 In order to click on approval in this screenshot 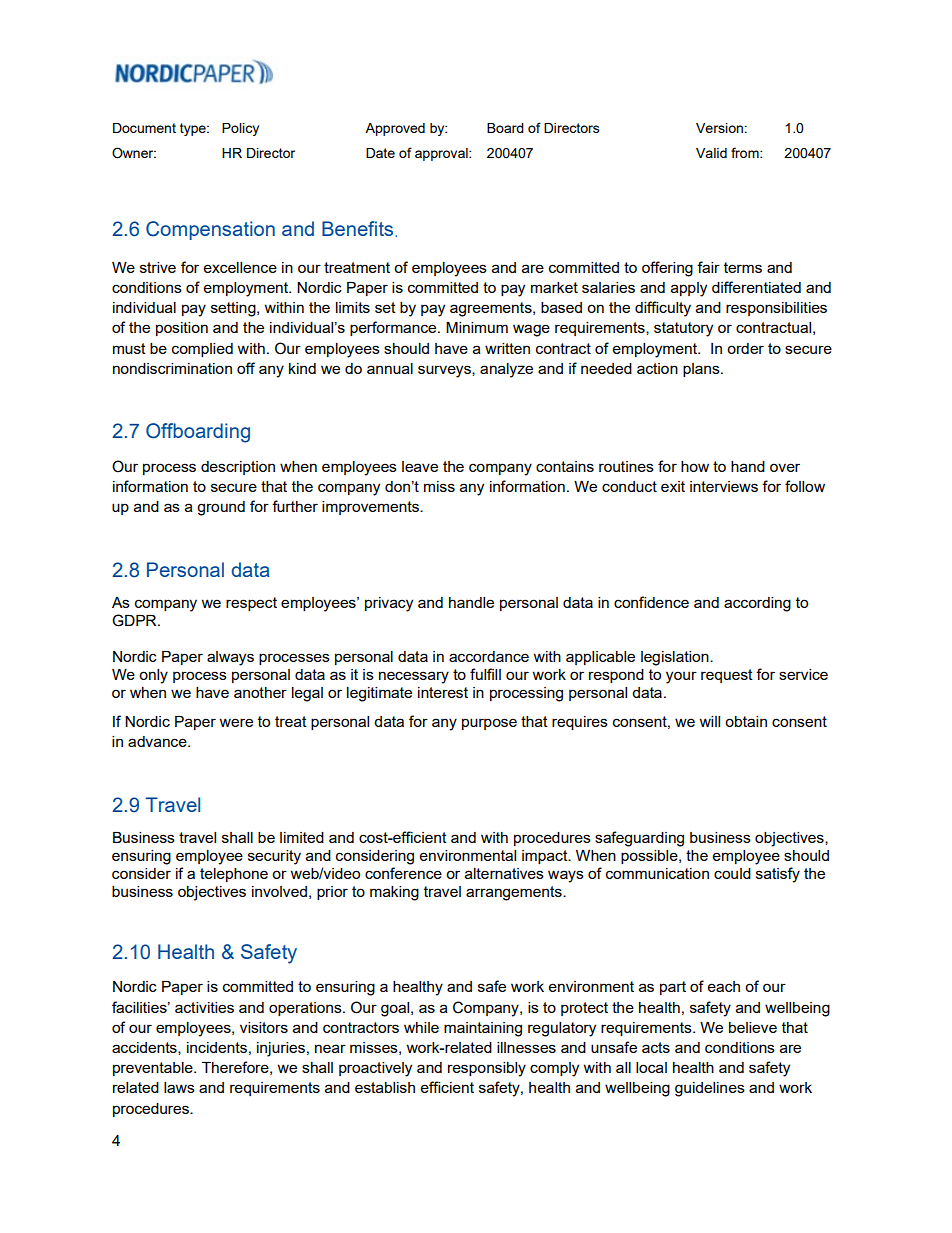, I will do `click(442, 154)`.
